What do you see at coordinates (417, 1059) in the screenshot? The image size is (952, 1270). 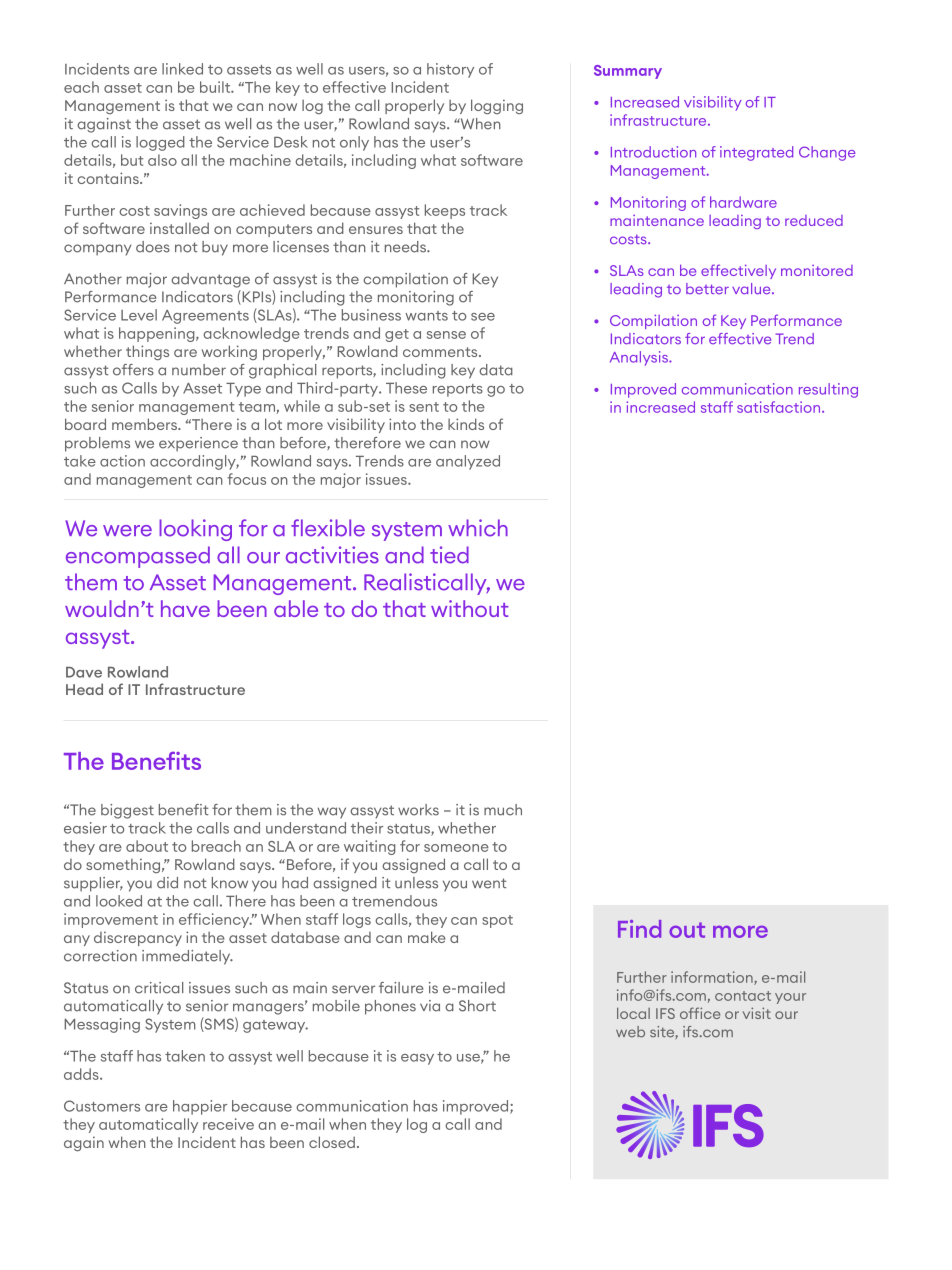 I see `easy` at bounding box center [417, 1059].
